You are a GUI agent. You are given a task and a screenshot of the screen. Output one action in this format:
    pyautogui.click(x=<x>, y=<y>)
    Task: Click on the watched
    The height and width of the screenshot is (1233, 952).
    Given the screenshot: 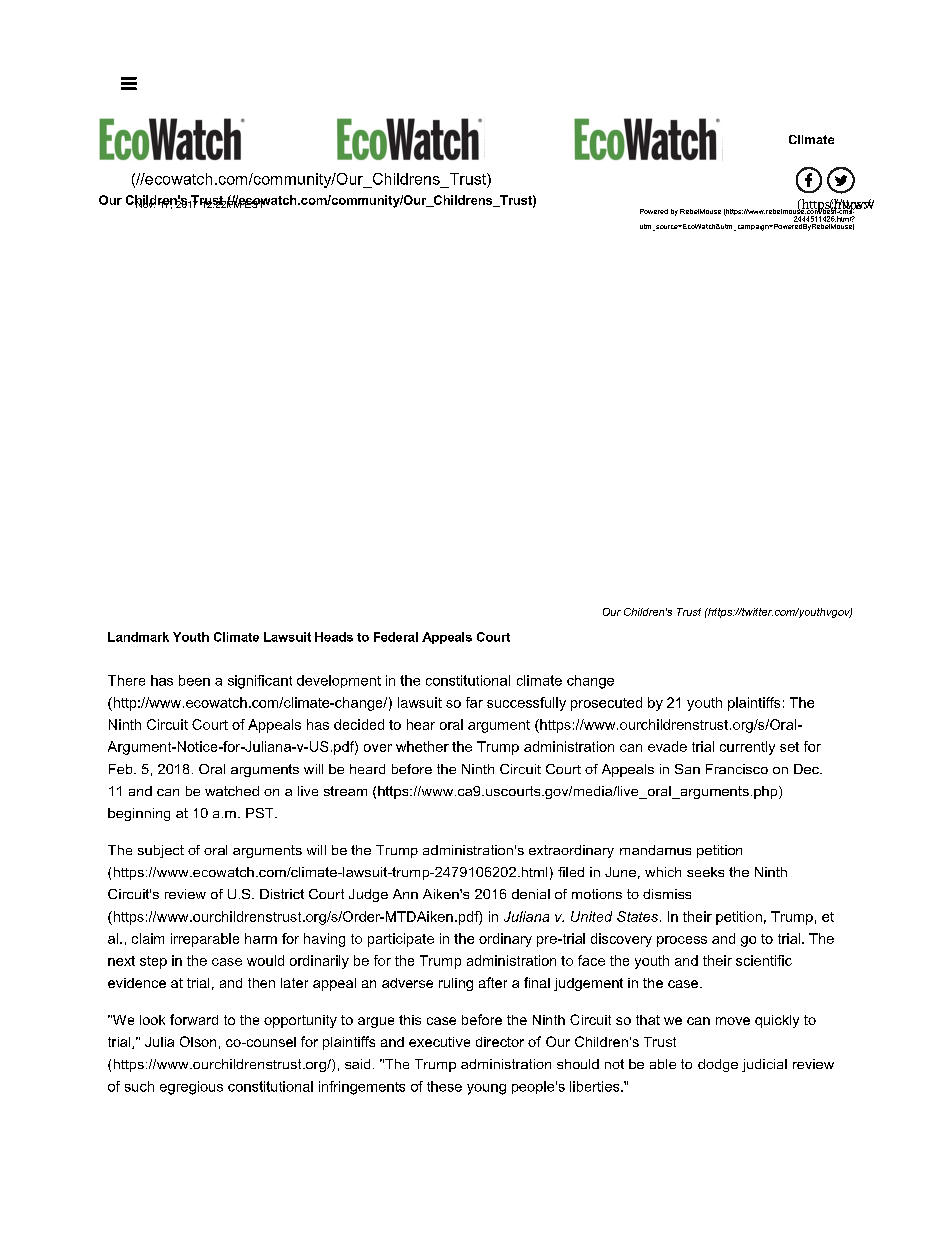 What is the action you would take?
    pyautogui.click(x=232, y=791)
